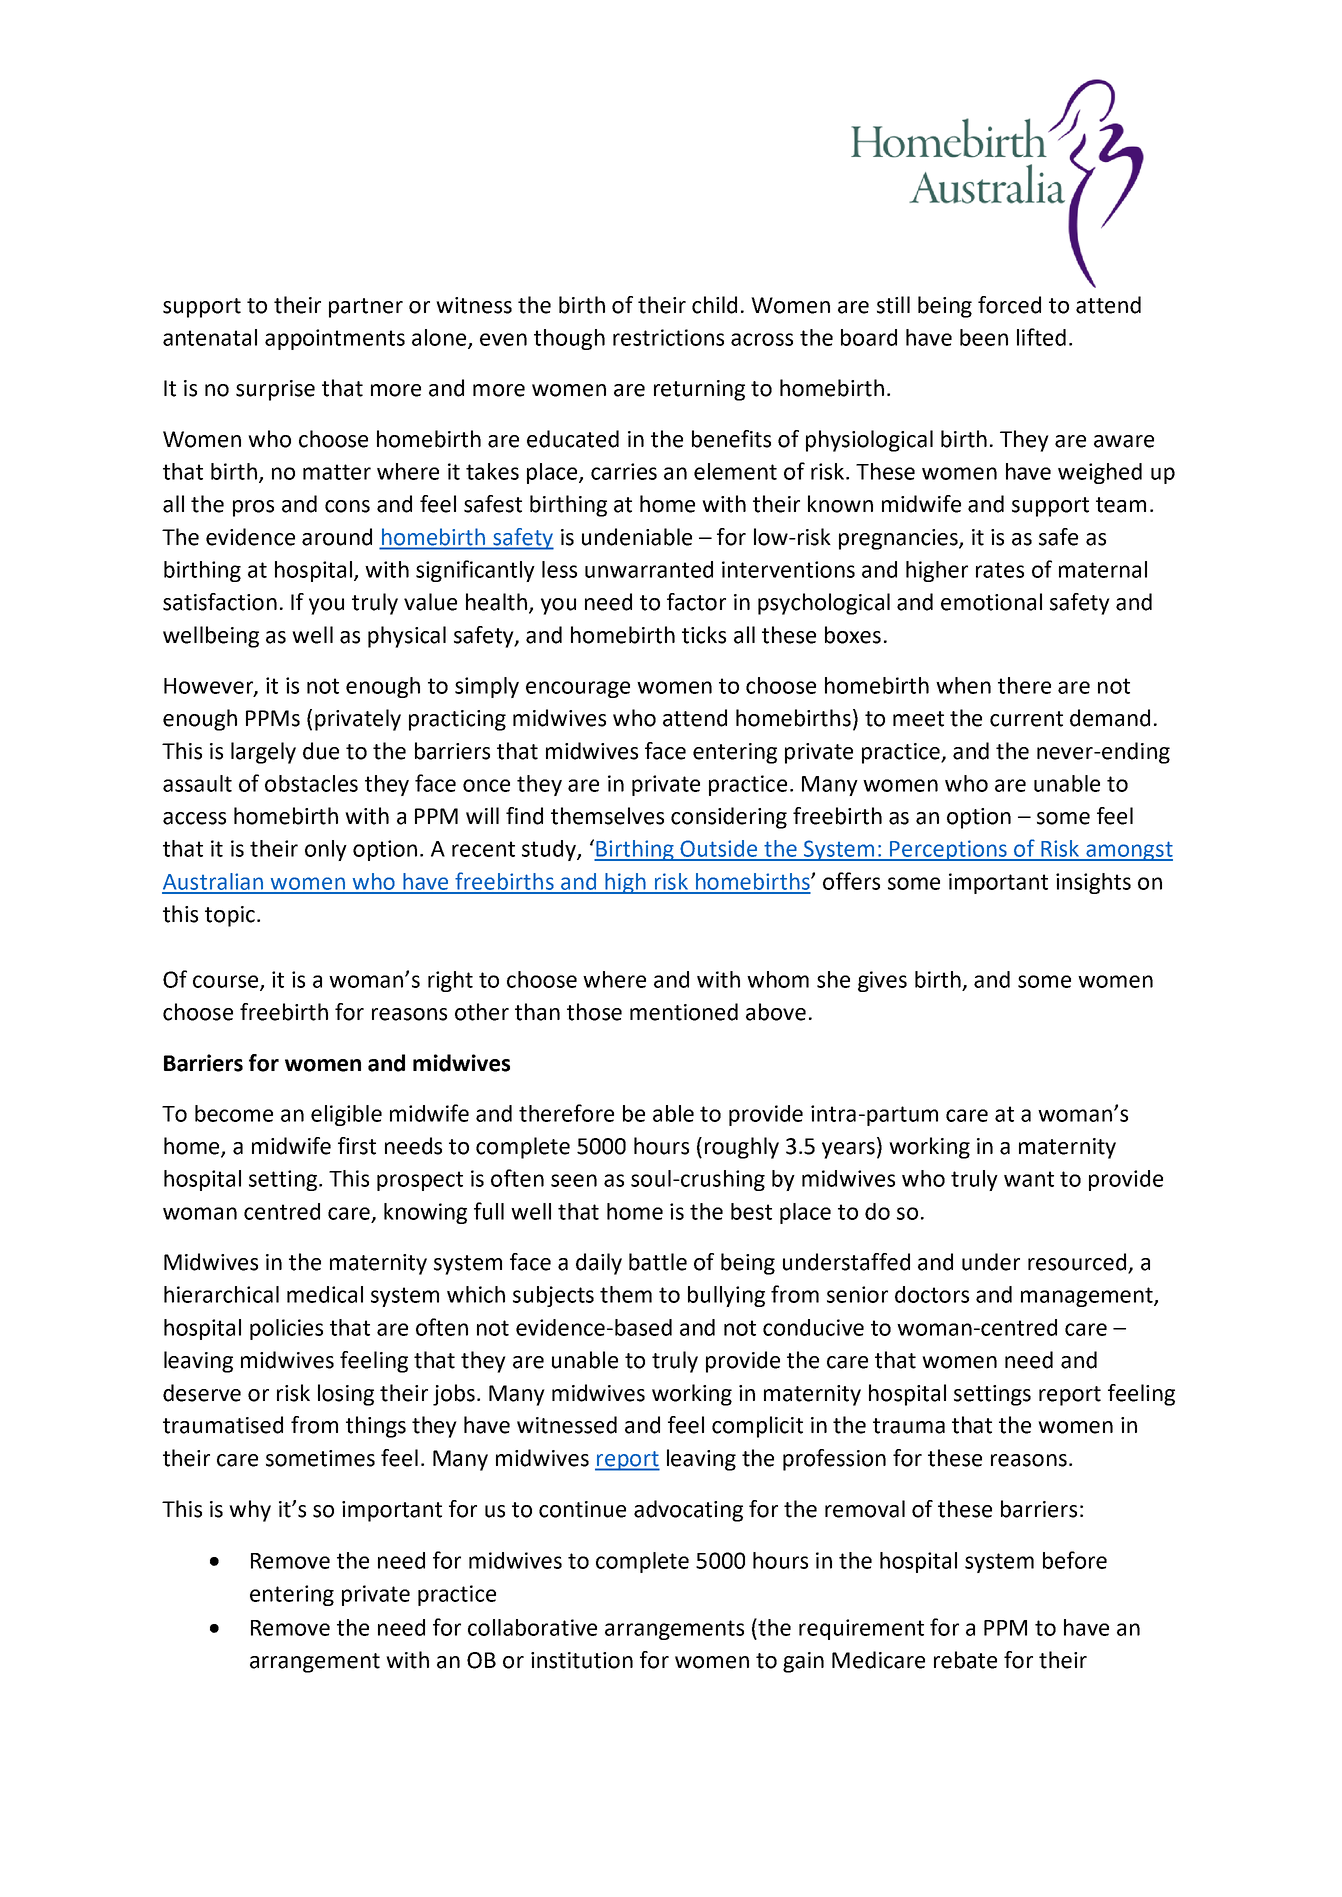 The image size is (1342, 1897). I want to click on find, so click(524, 816).
